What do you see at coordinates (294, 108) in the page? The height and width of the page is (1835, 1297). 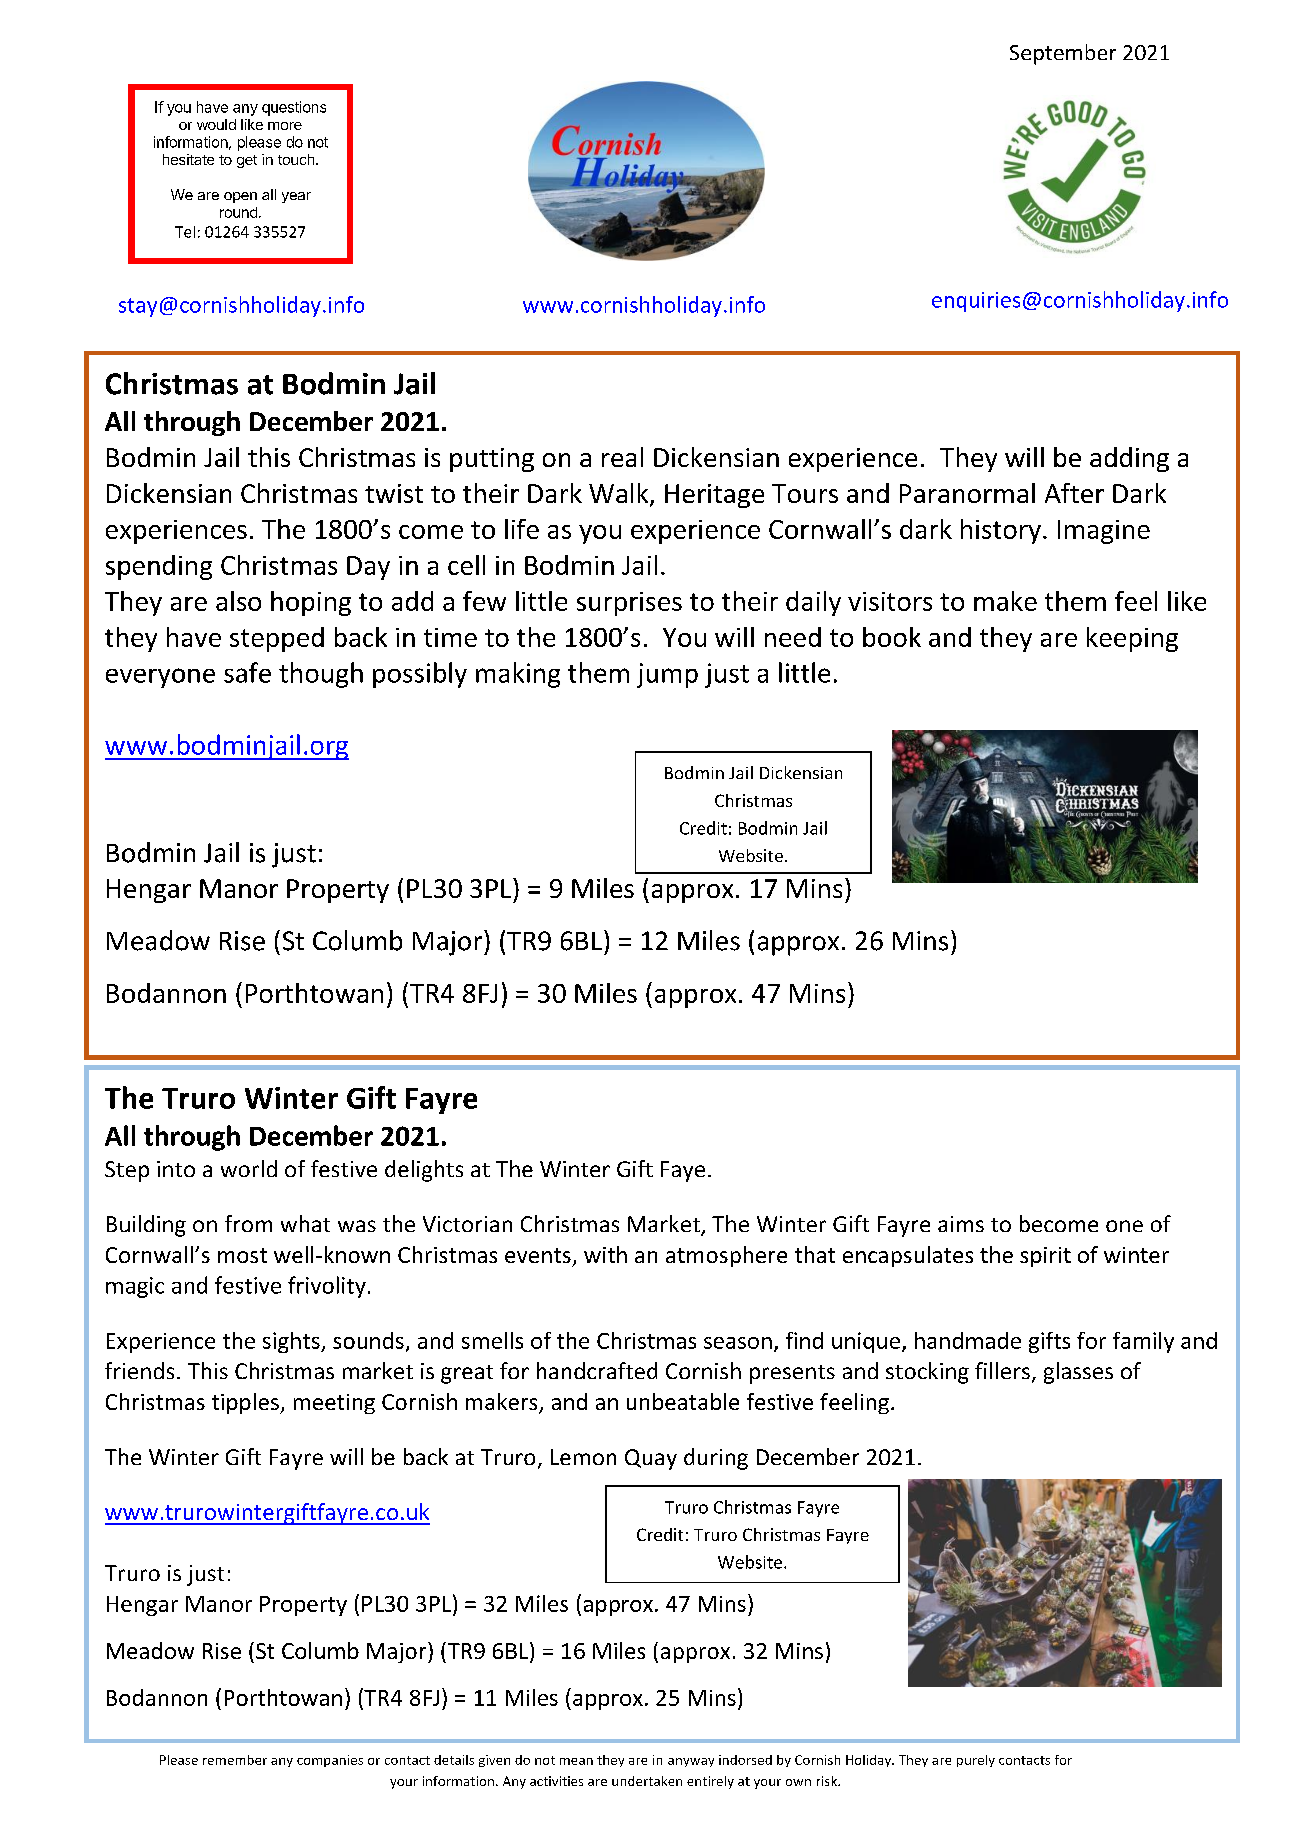 I see `questions` at bounding box center [294, 108].
